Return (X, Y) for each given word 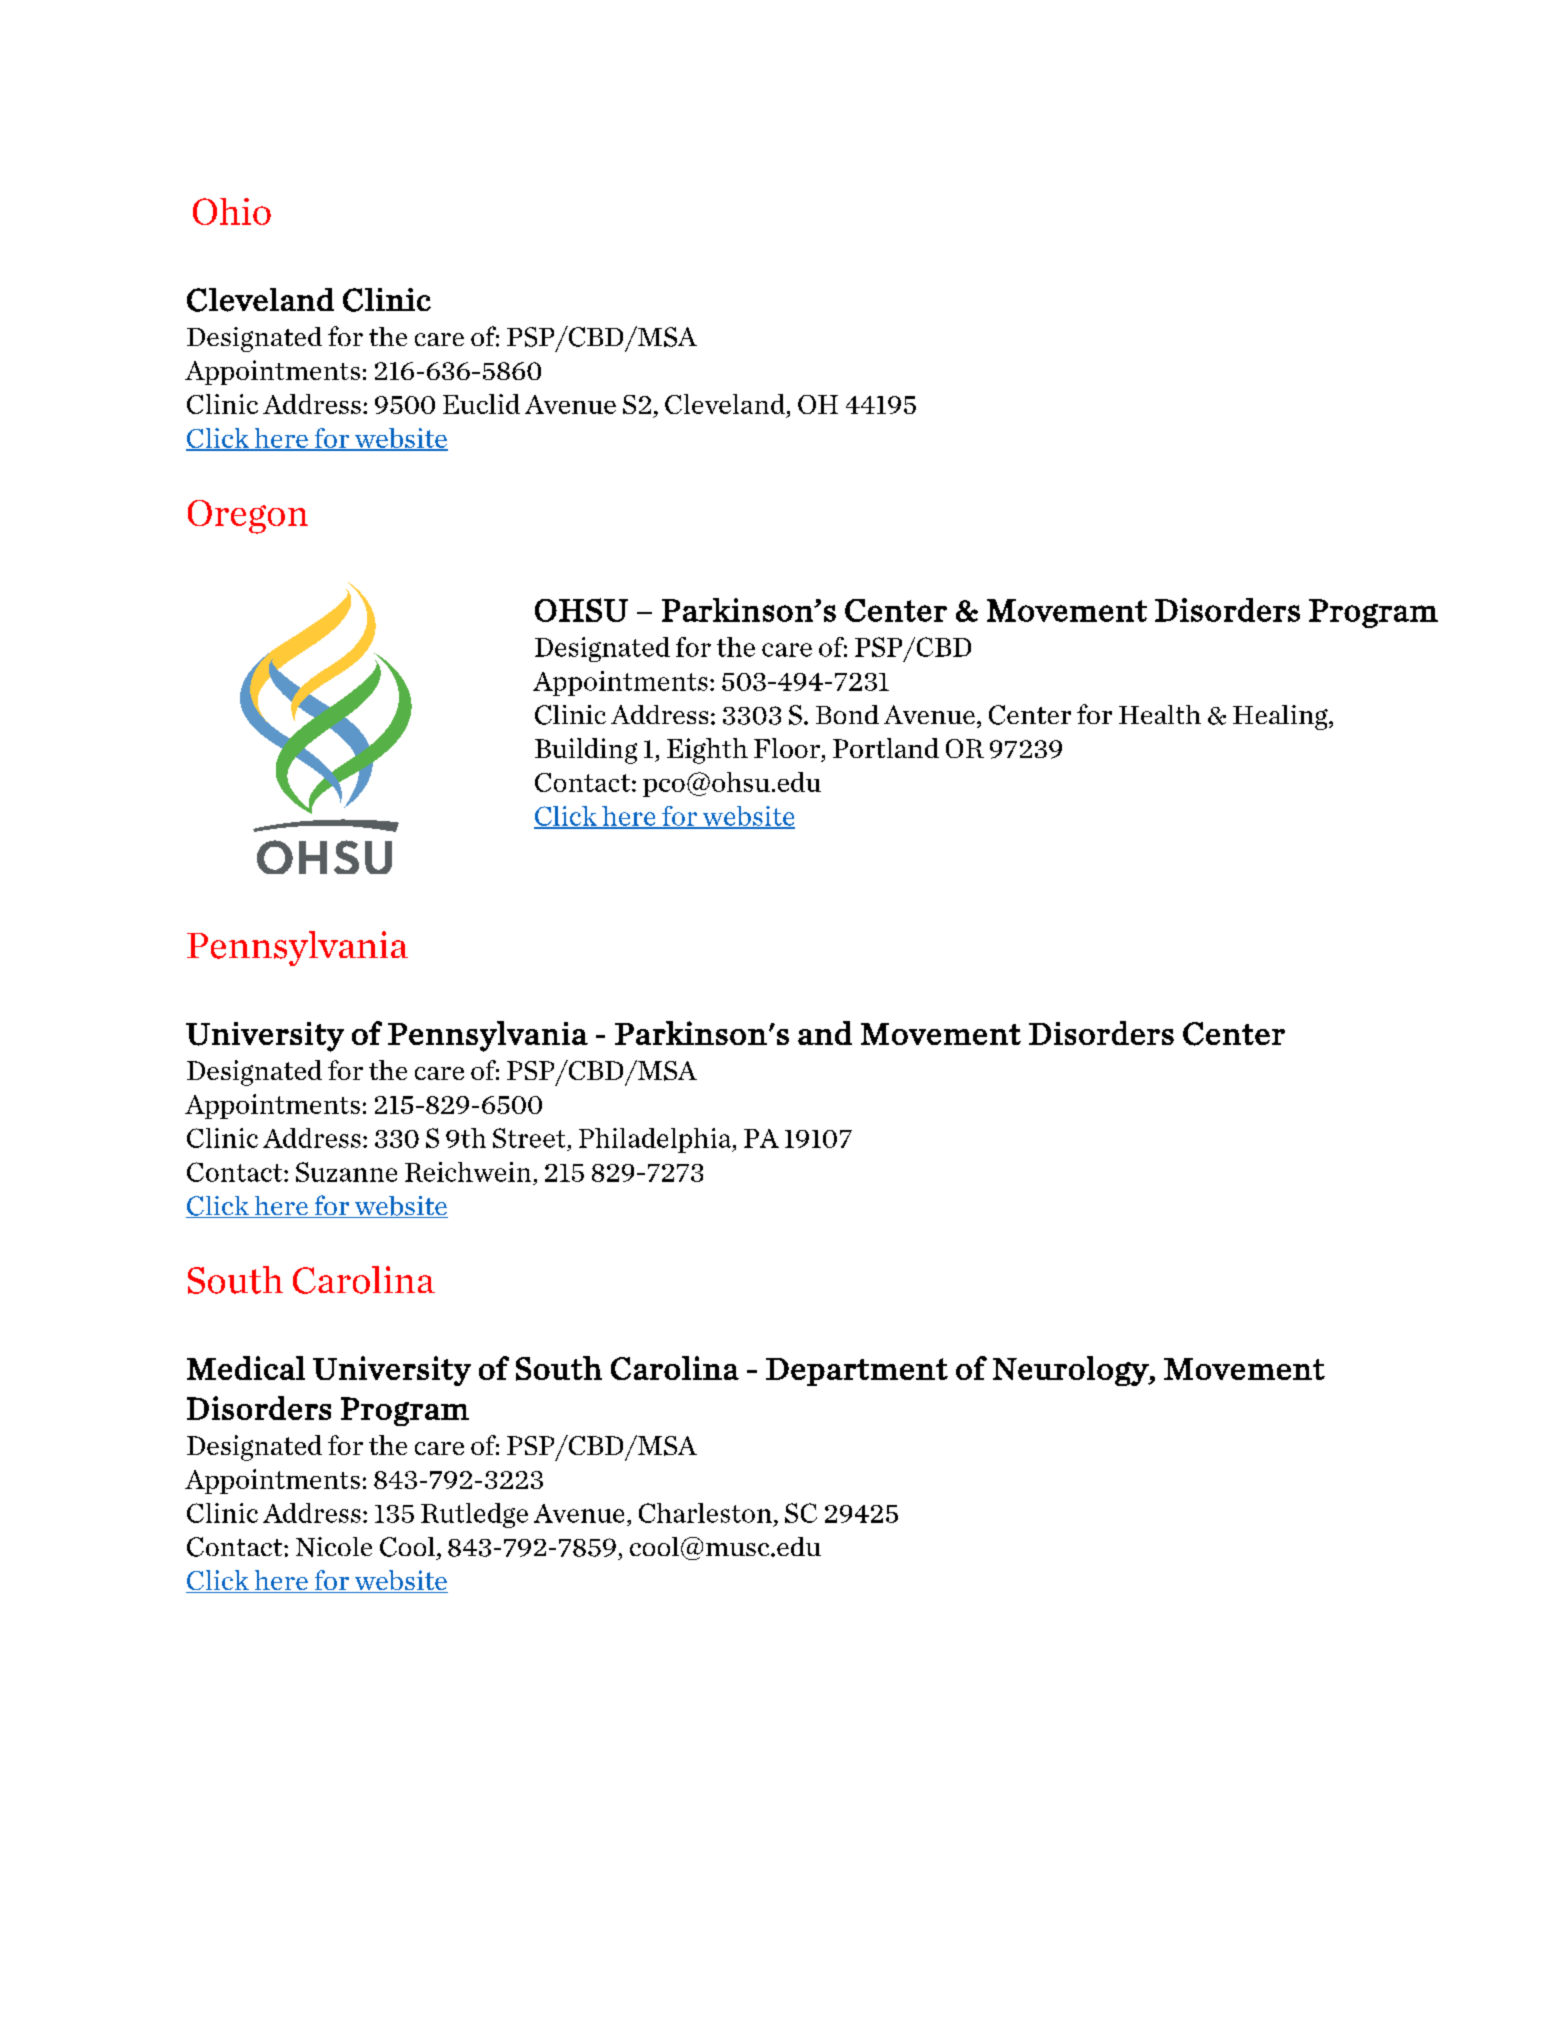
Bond (847, 714)
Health (1160, 714)
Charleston (705, 1513)
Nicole (334, 1547)
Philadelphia (656, 1140)
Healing (1281, 717)
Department (857, 1372)
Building (586, 751)
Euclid (481, 404)
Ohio (232, 211)
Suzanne (346, 1172)
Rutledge (474, 1515)
